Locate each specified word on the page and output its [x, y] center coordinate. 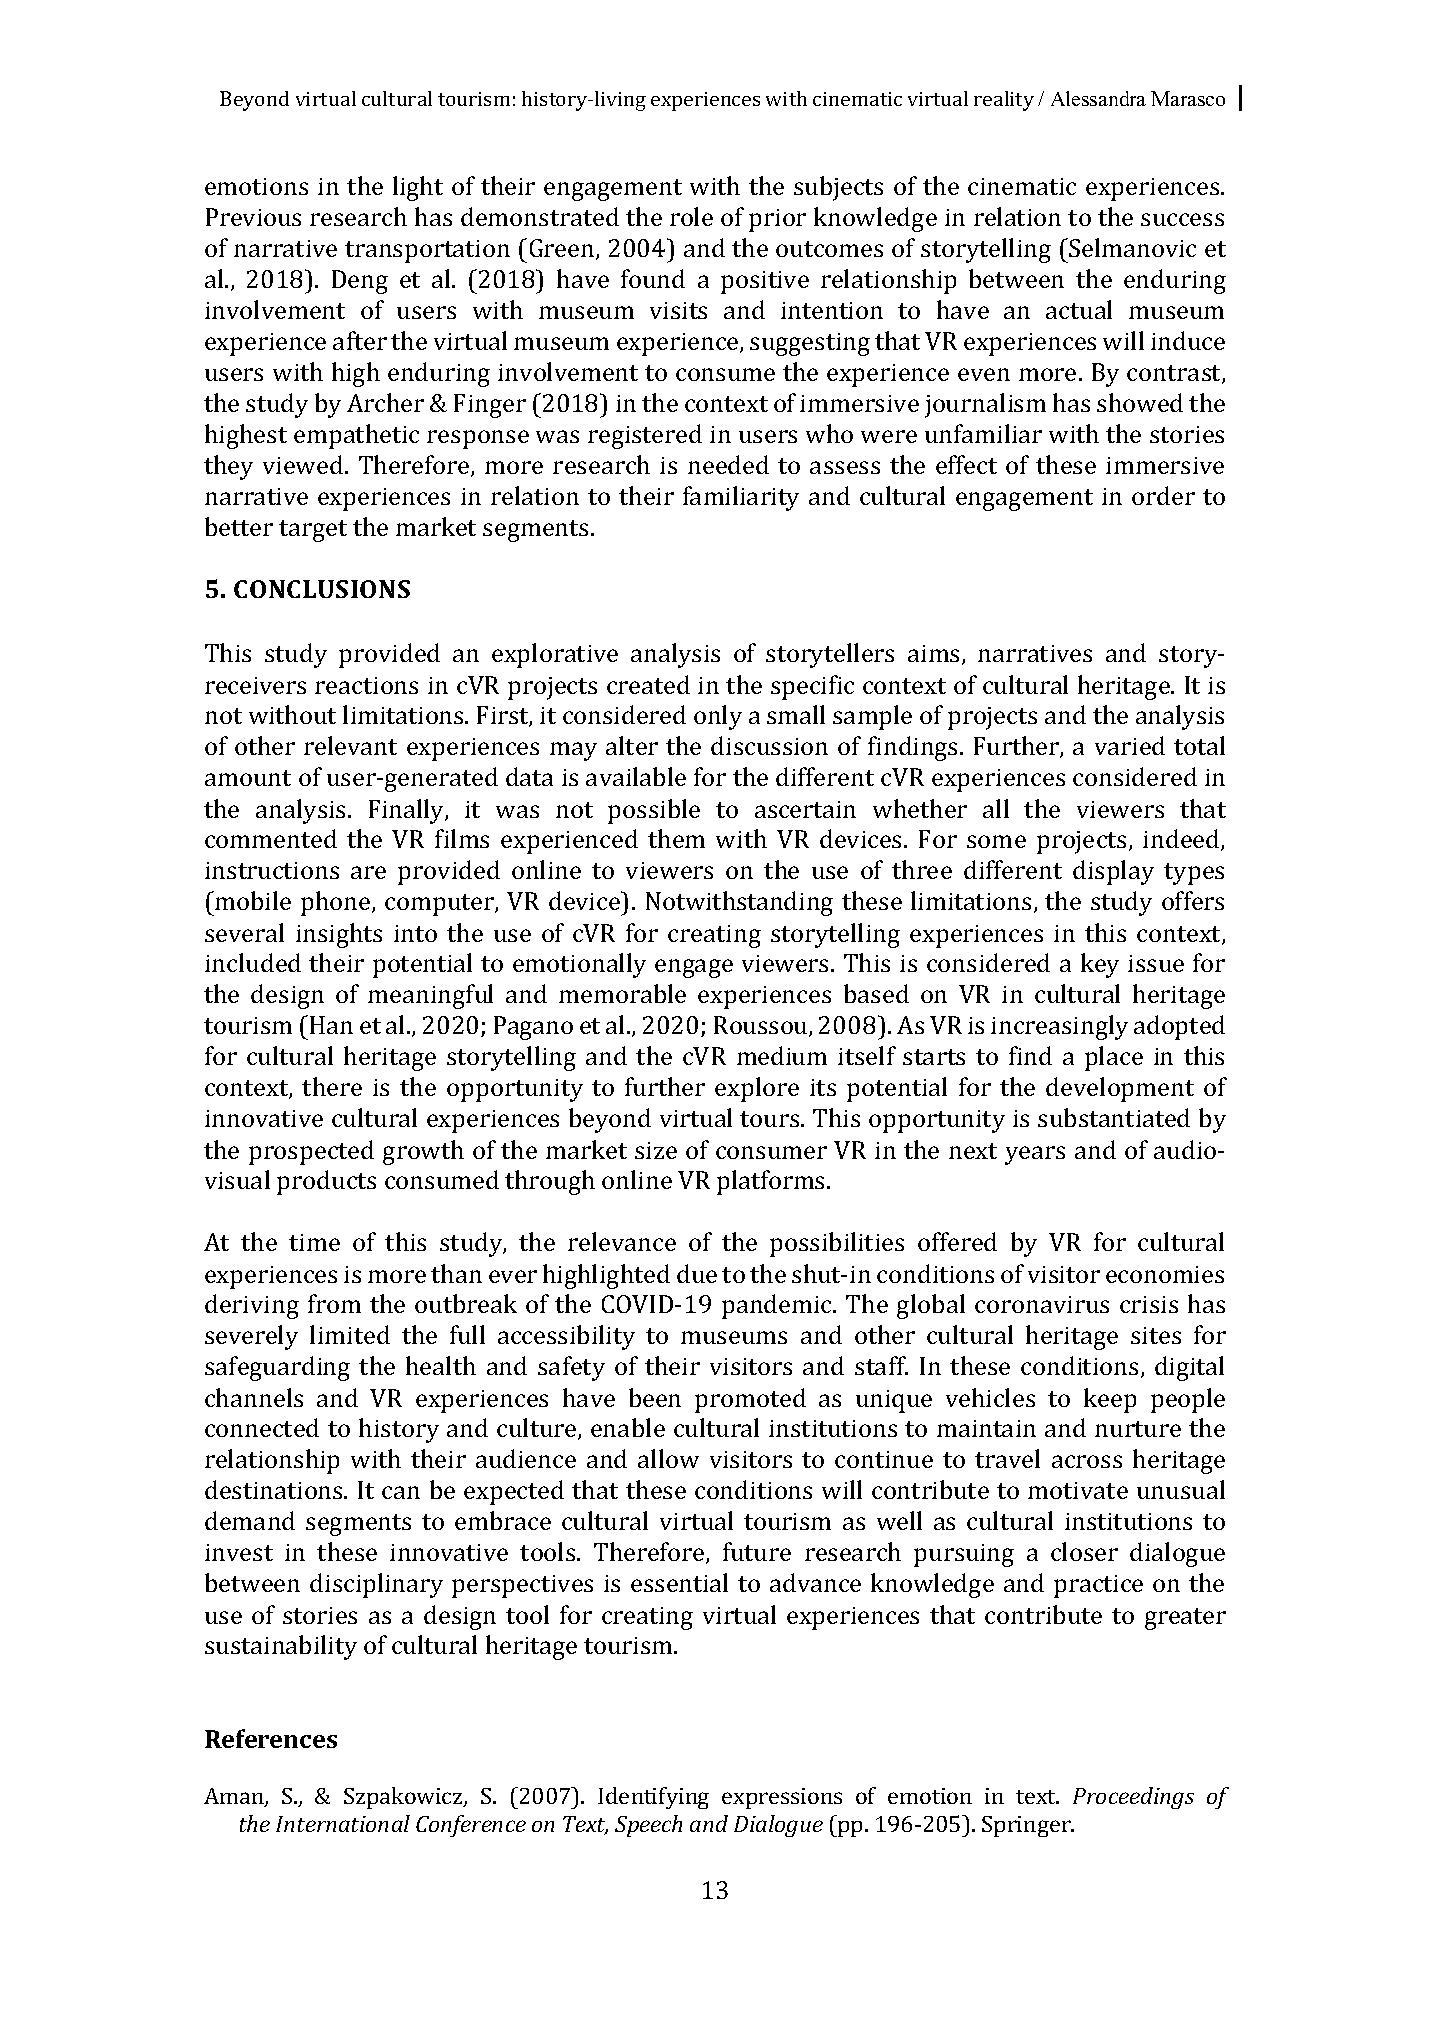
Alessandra [1098, 98]
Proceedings [1133, 1798]
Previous [253, 217]
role [691, 216]
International [343, 1823]
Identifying [653, 1798]
